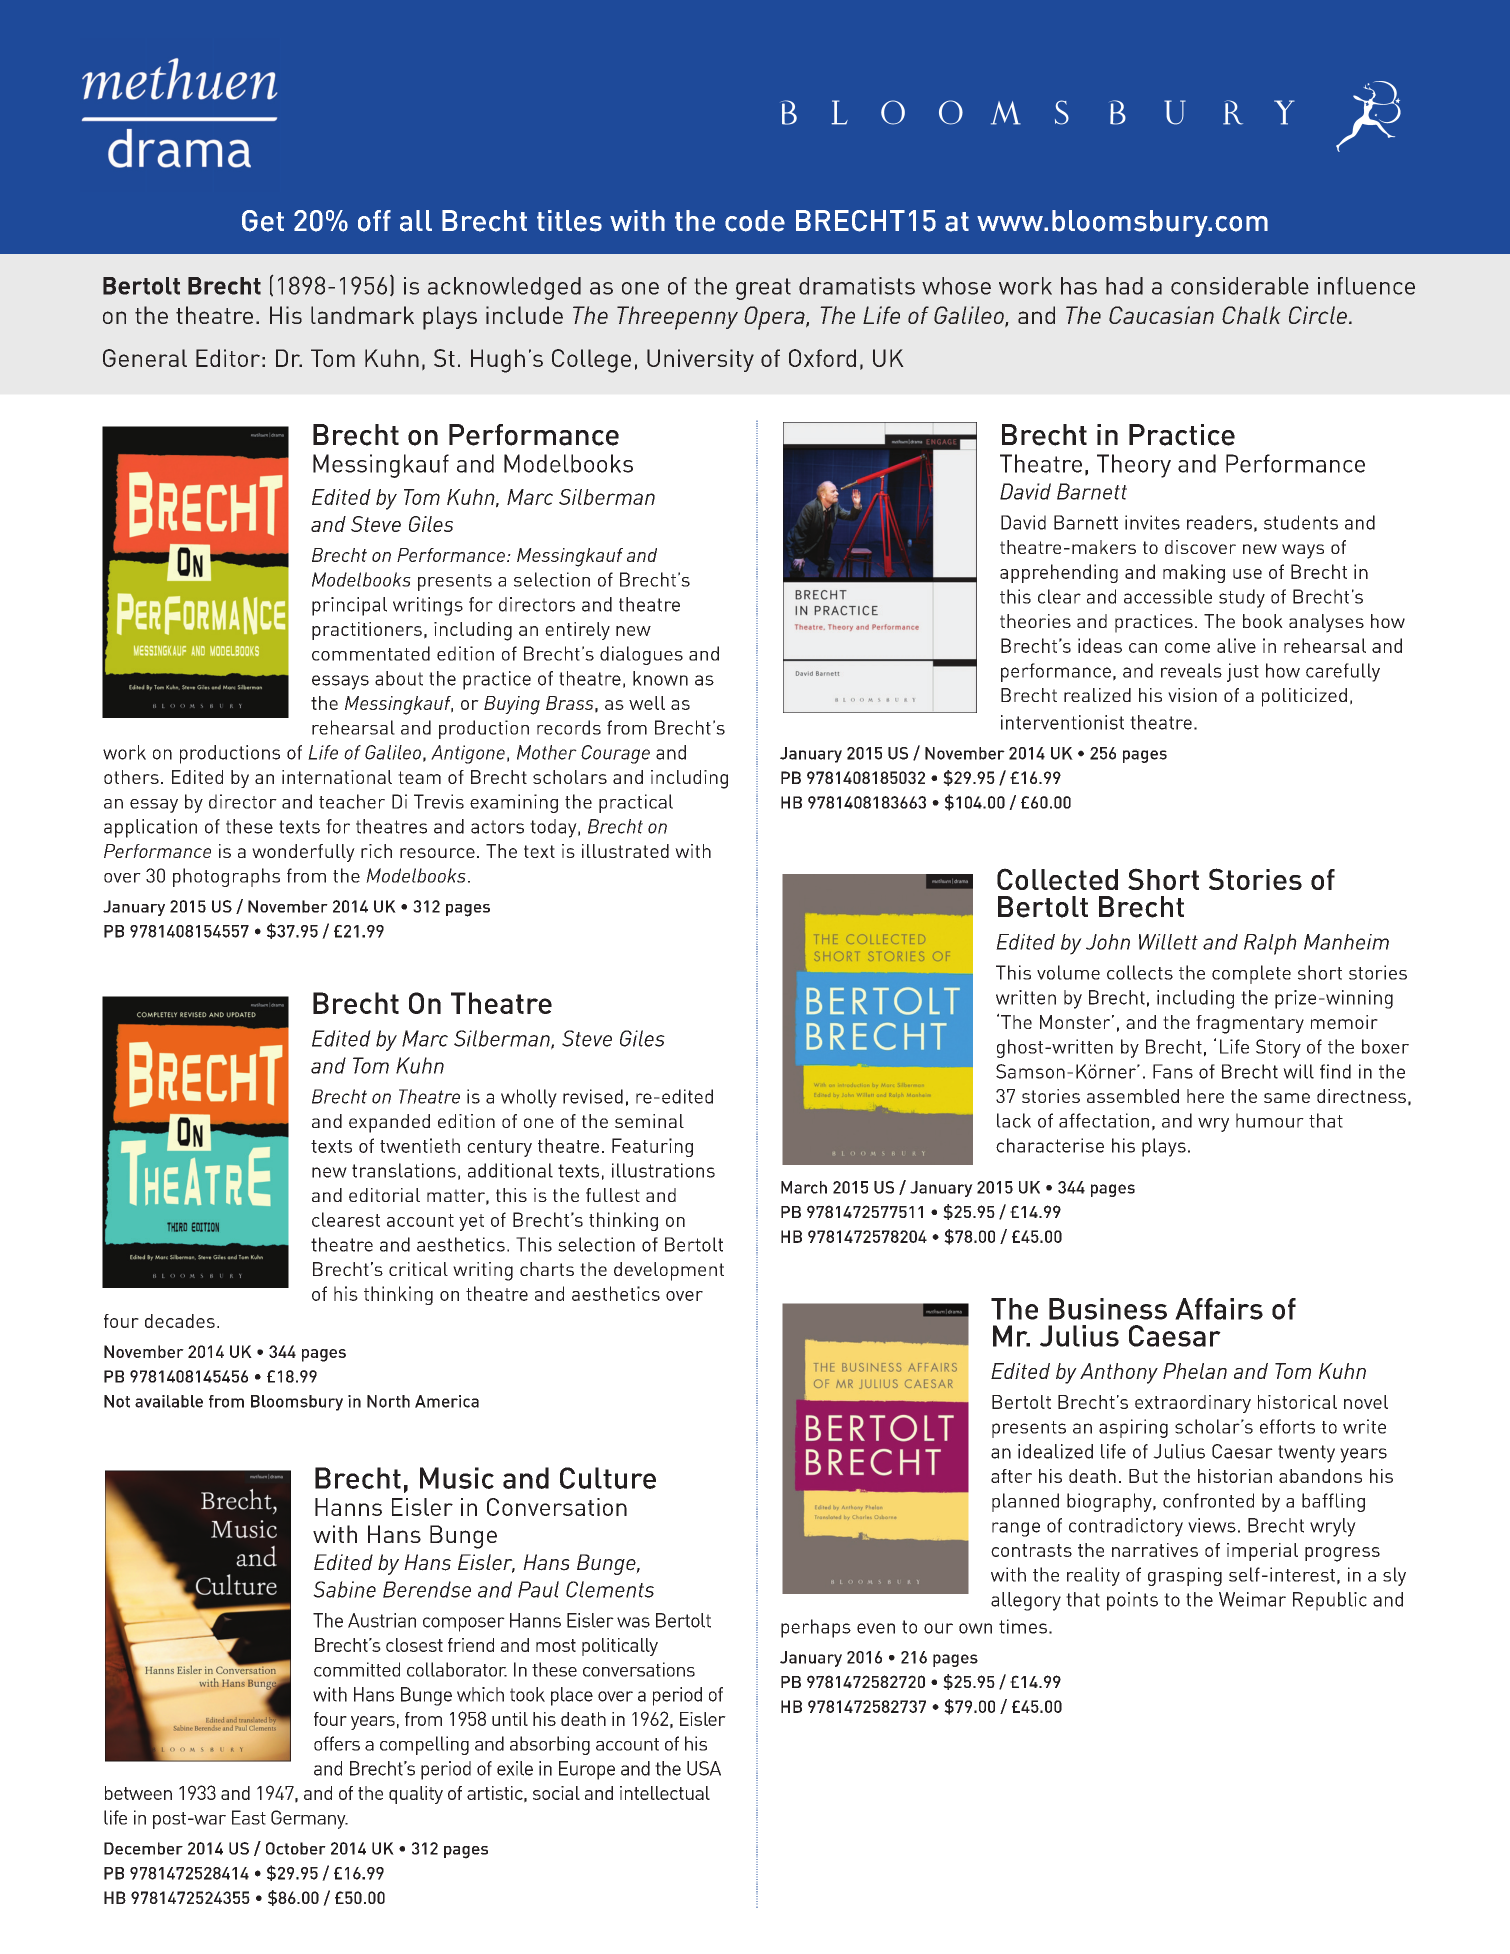  What do you see at coordinates (1247, 574) in the image?
I see `use` at bounding box center [1247, 574].
